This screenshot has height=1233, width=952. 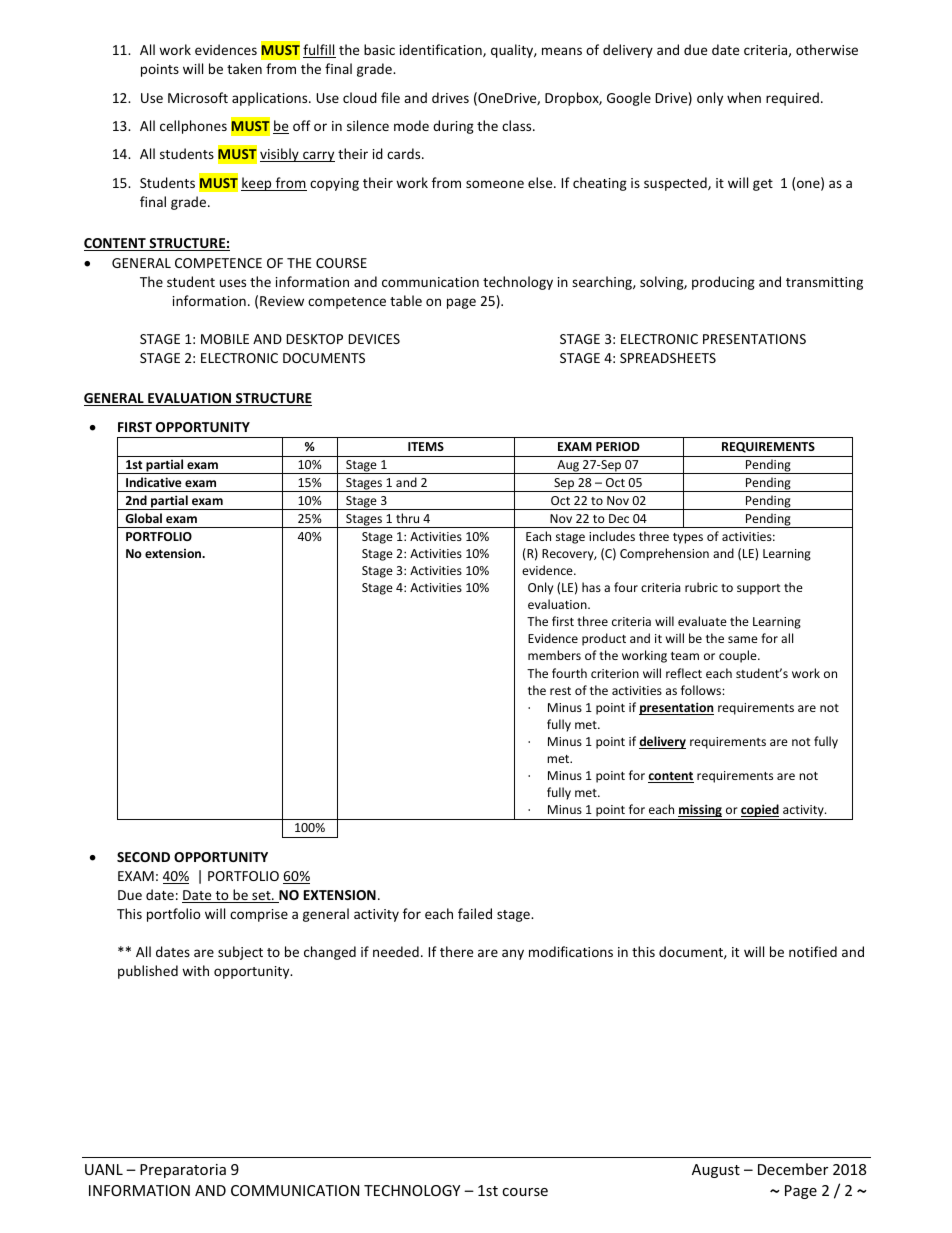 I want to click on any, so click(x=513, y=954).
